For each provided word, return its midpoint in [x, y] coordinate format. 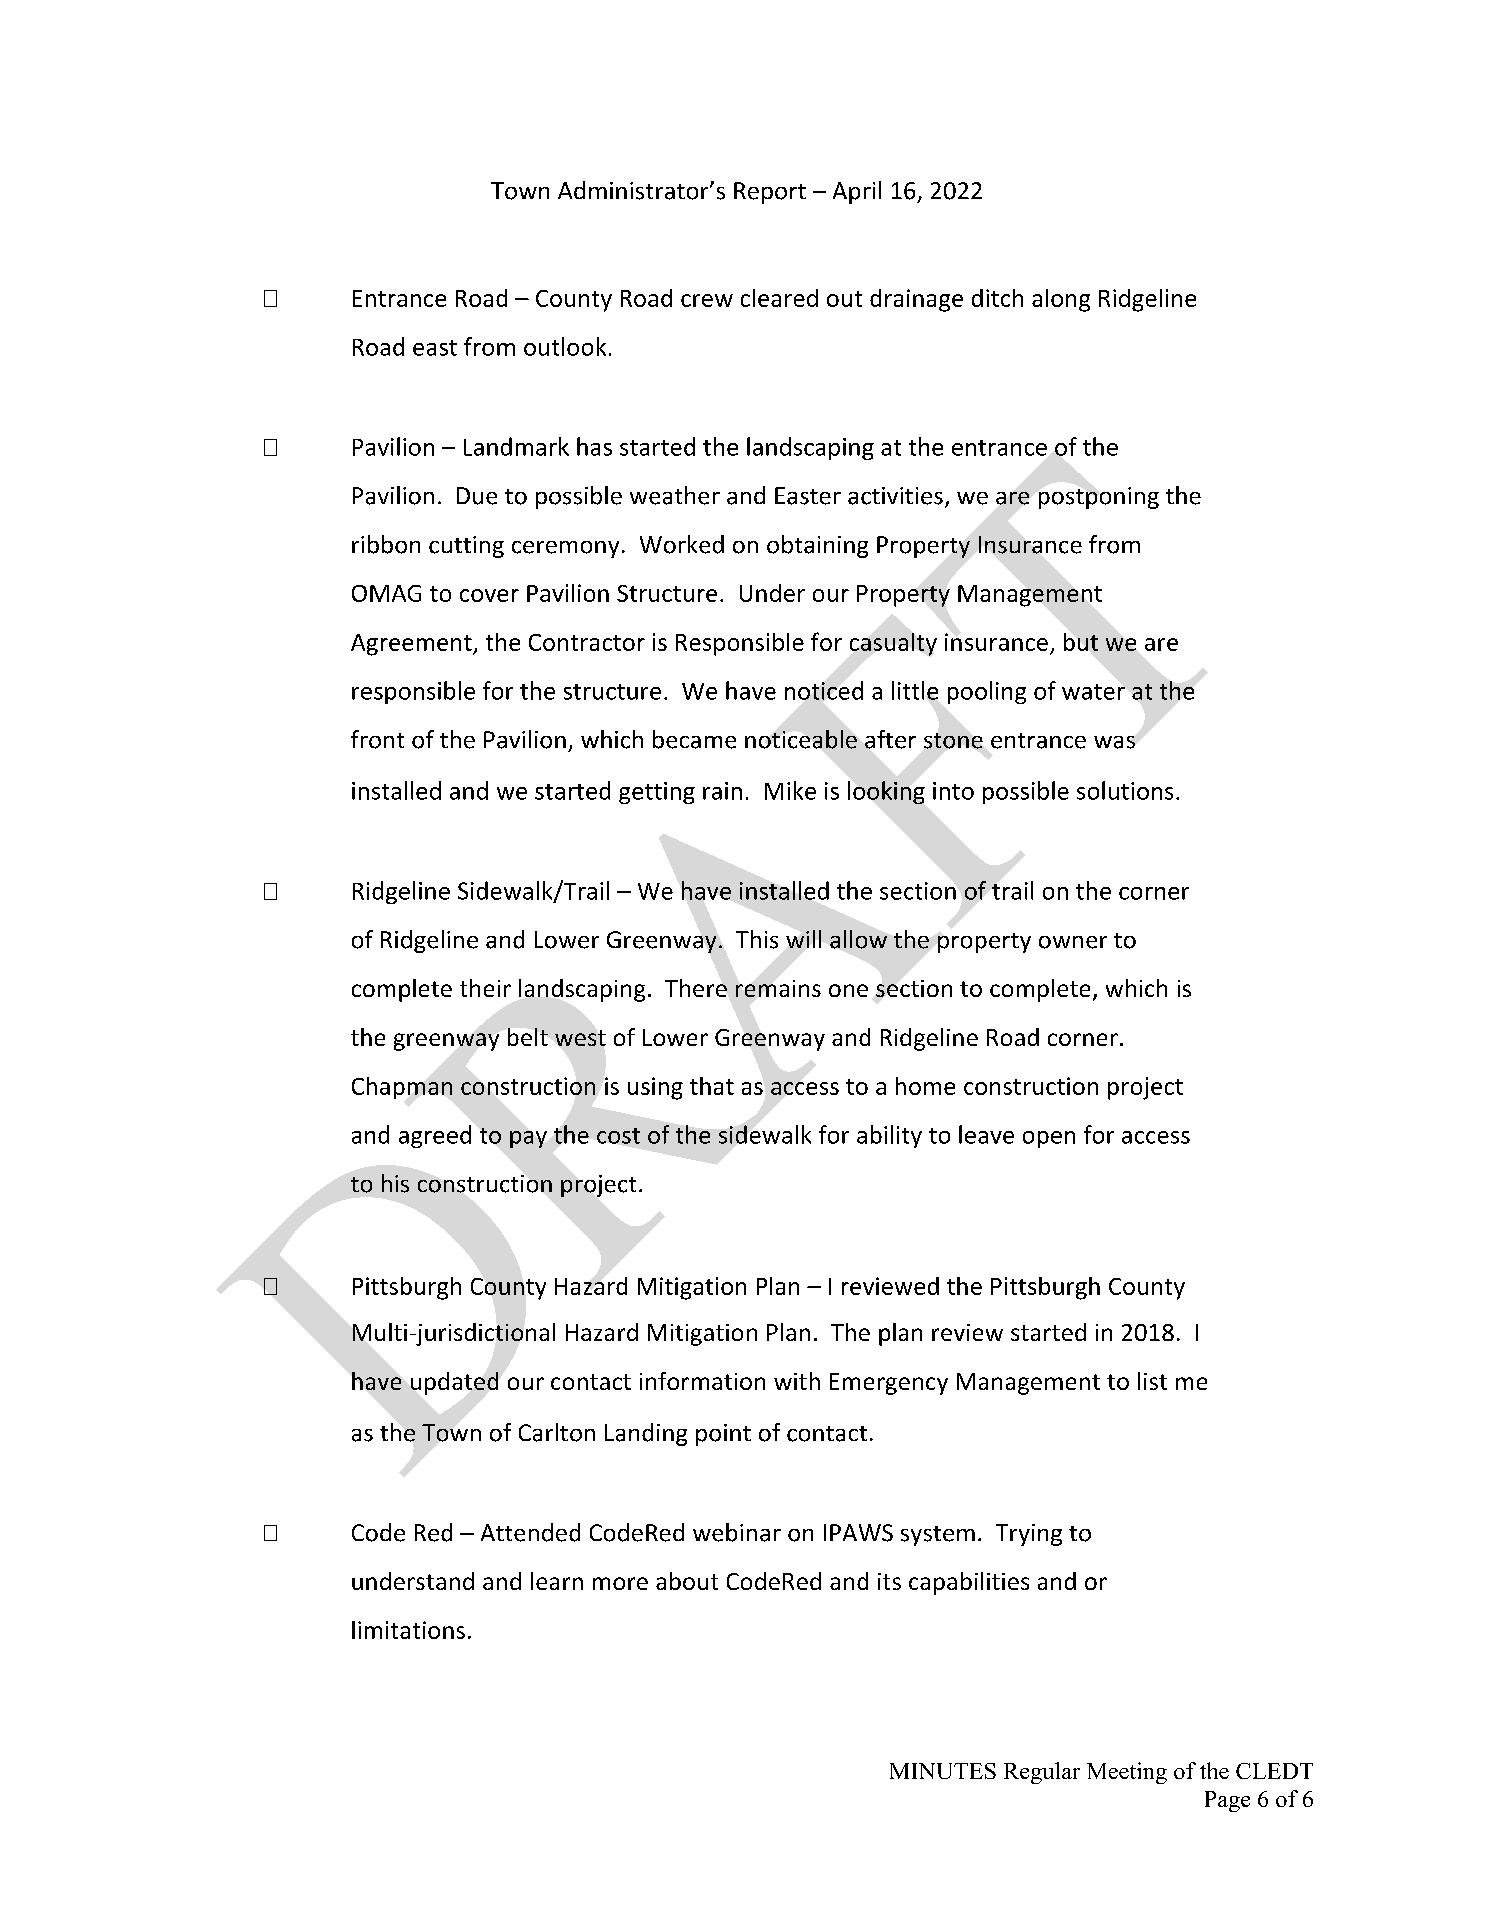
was [1114, 742]
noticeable [801, 739]
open [1049, 1139]
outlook [565, 346]
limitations [408, 1630]
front [377, 739]
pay [528, 1139]
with [797, 1381]
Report [770, 193]
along [1061, 300]
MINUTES [943, 1771]
